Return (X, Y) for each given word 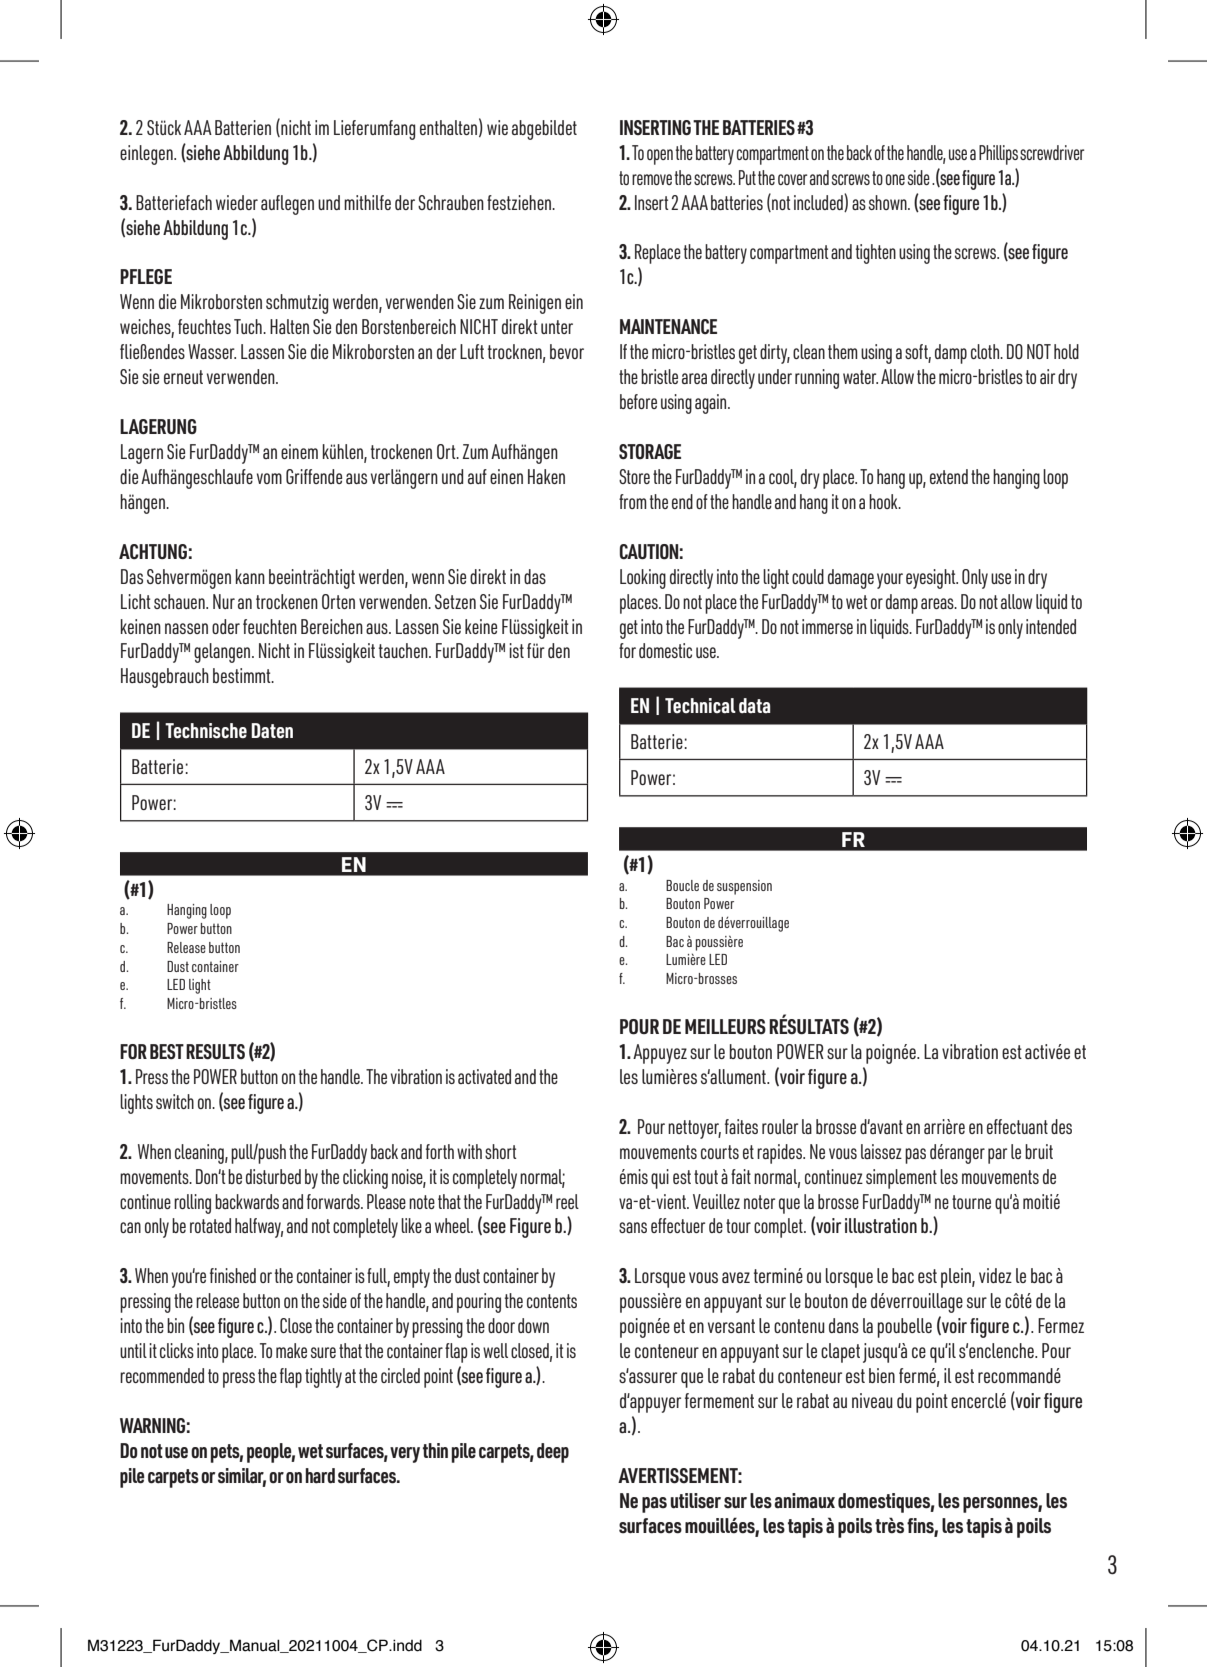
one (895, 179)
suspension (744, 887)
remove (652, 179)
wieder (237, 202)
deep (553, 1453)
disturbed (273, 1176)
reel (567, 1201)
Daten (272, 731)
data (754, 706)
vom (269, 478)
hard (320, 1476)
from (633, 501)
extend (949, 476)
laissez (881, 1151)
